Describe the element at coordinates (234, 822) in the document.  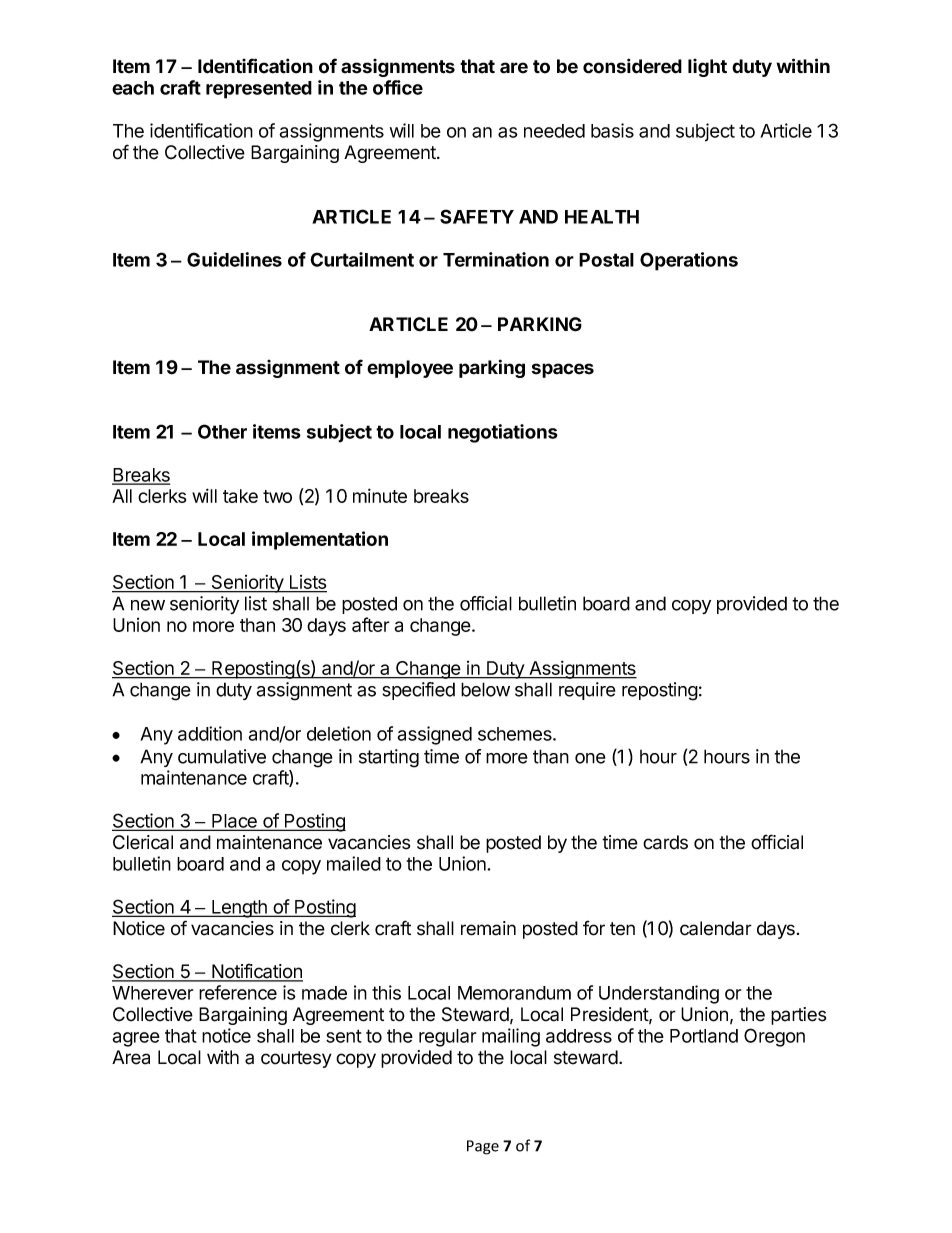
I see `Place` at that location.
